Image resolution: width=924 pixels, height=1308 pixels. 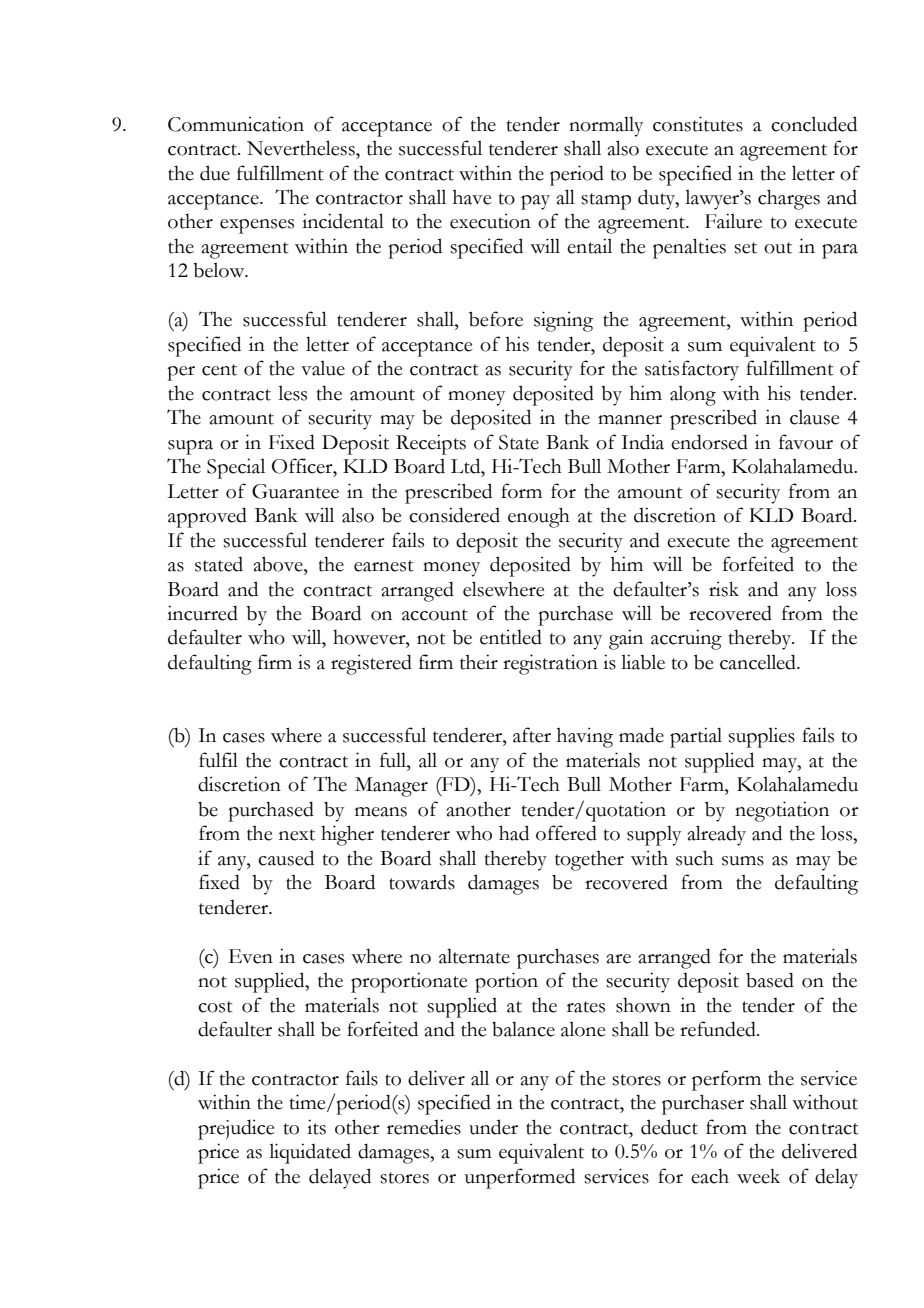 What do you see at coordinates (511, 637) in the document?
I see `entitled` at bounding box center [511, 637].
